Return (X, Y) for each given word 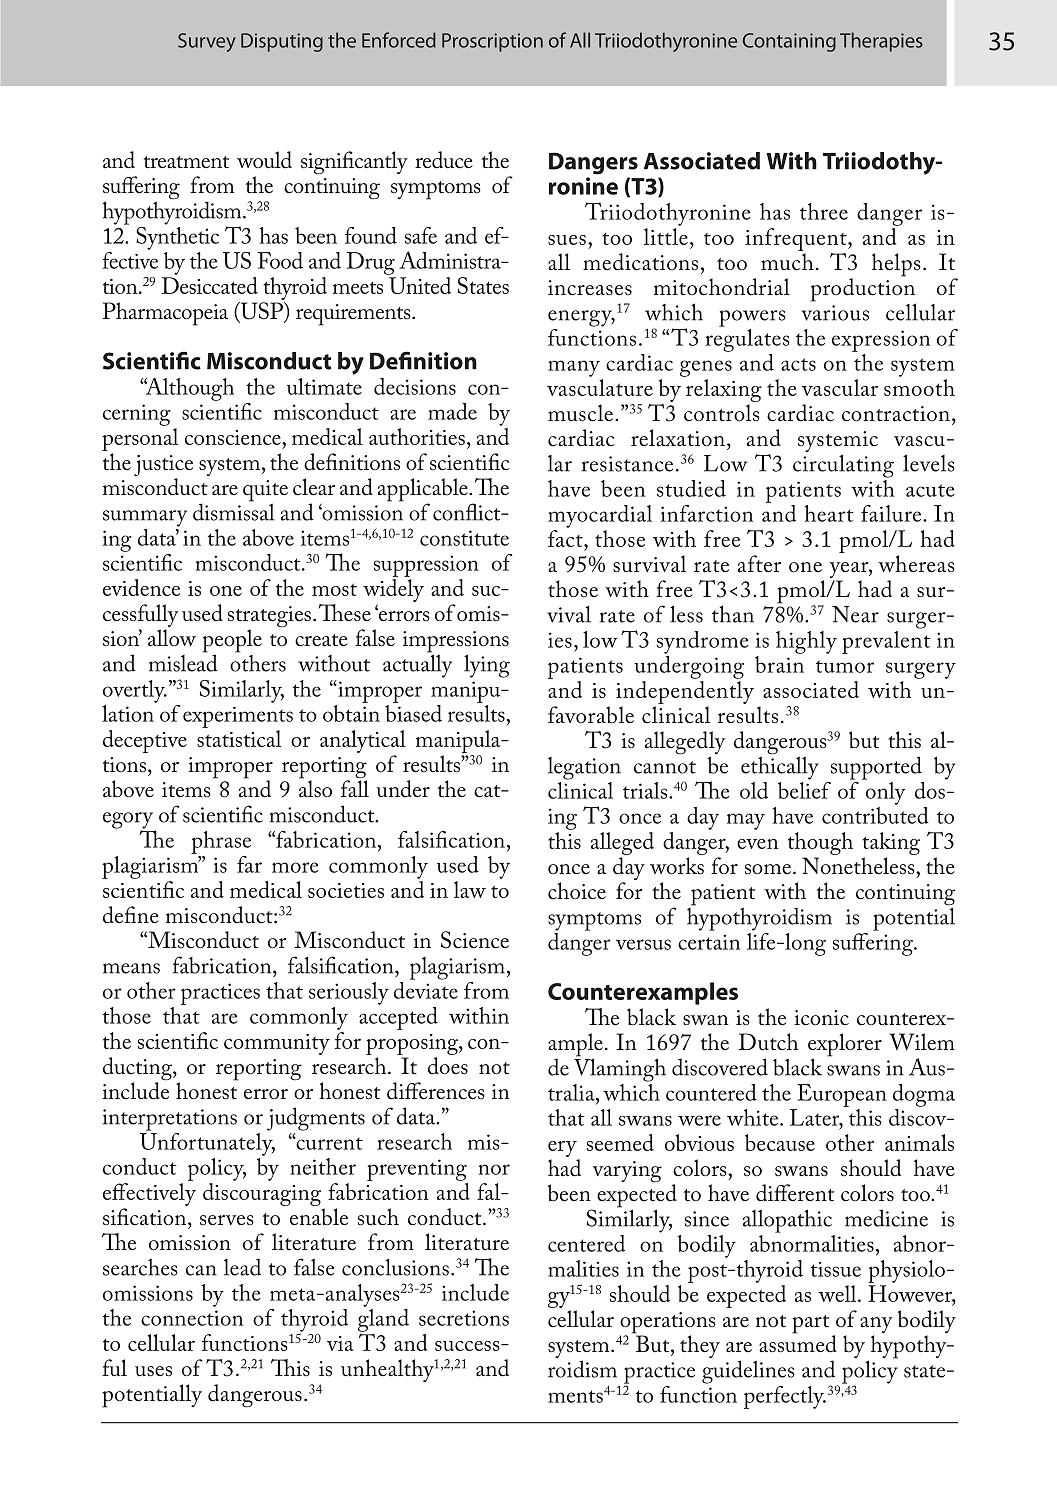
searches (140, 1267)
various (835, 313)
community (277, 1044)
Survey (207, 42)
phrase (221, 842)
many (574, 368)
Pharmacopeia (165, 314)
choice (577, 891)
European (842, 1095)
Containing (789, 42)
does (448, 1066)
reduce (444, 160)
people (232, 642)
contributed (875, 814)
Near (855, 614)
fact (566, 538)
